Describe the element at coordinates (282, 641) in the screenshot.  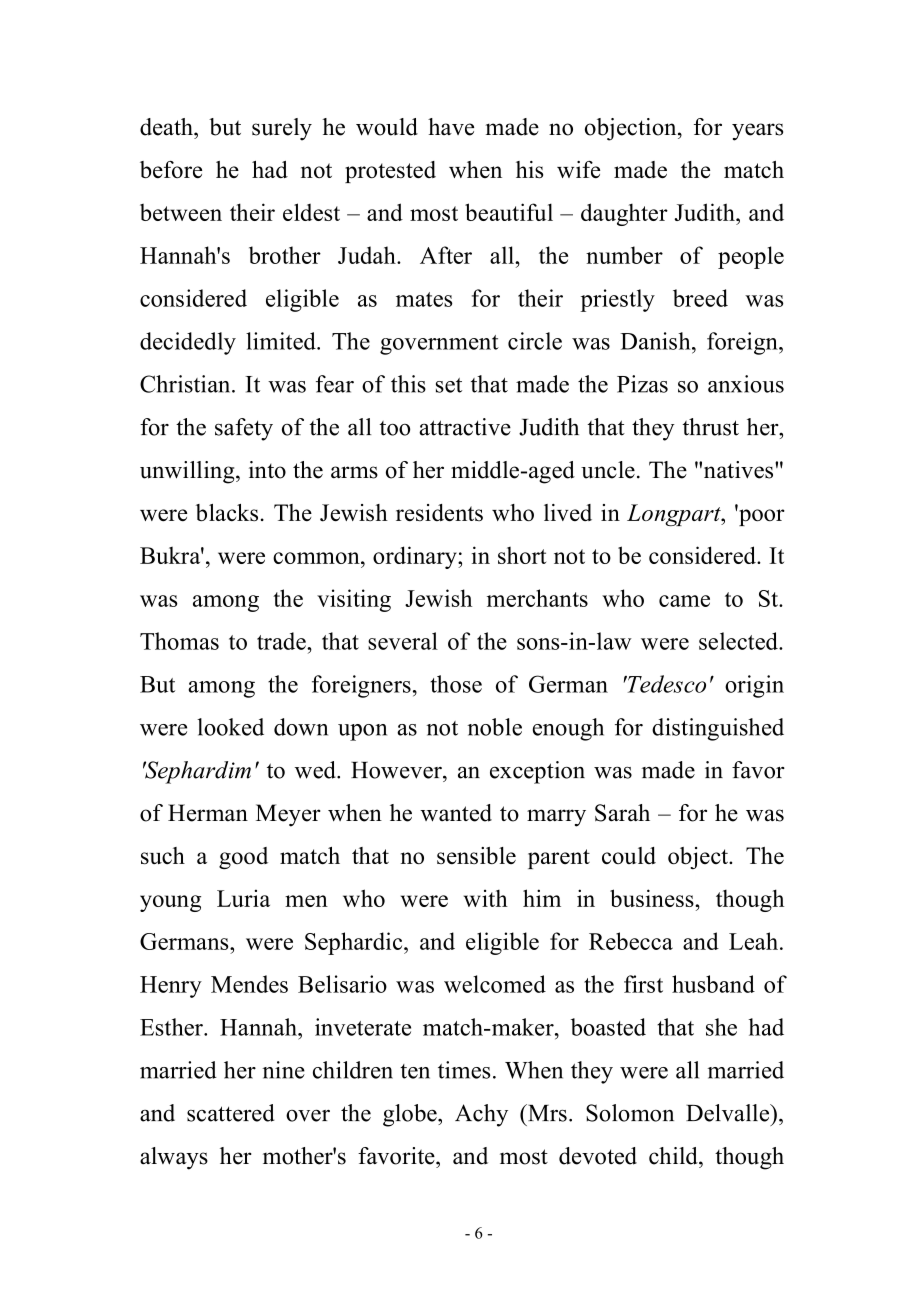
I see `trade` at that location.
